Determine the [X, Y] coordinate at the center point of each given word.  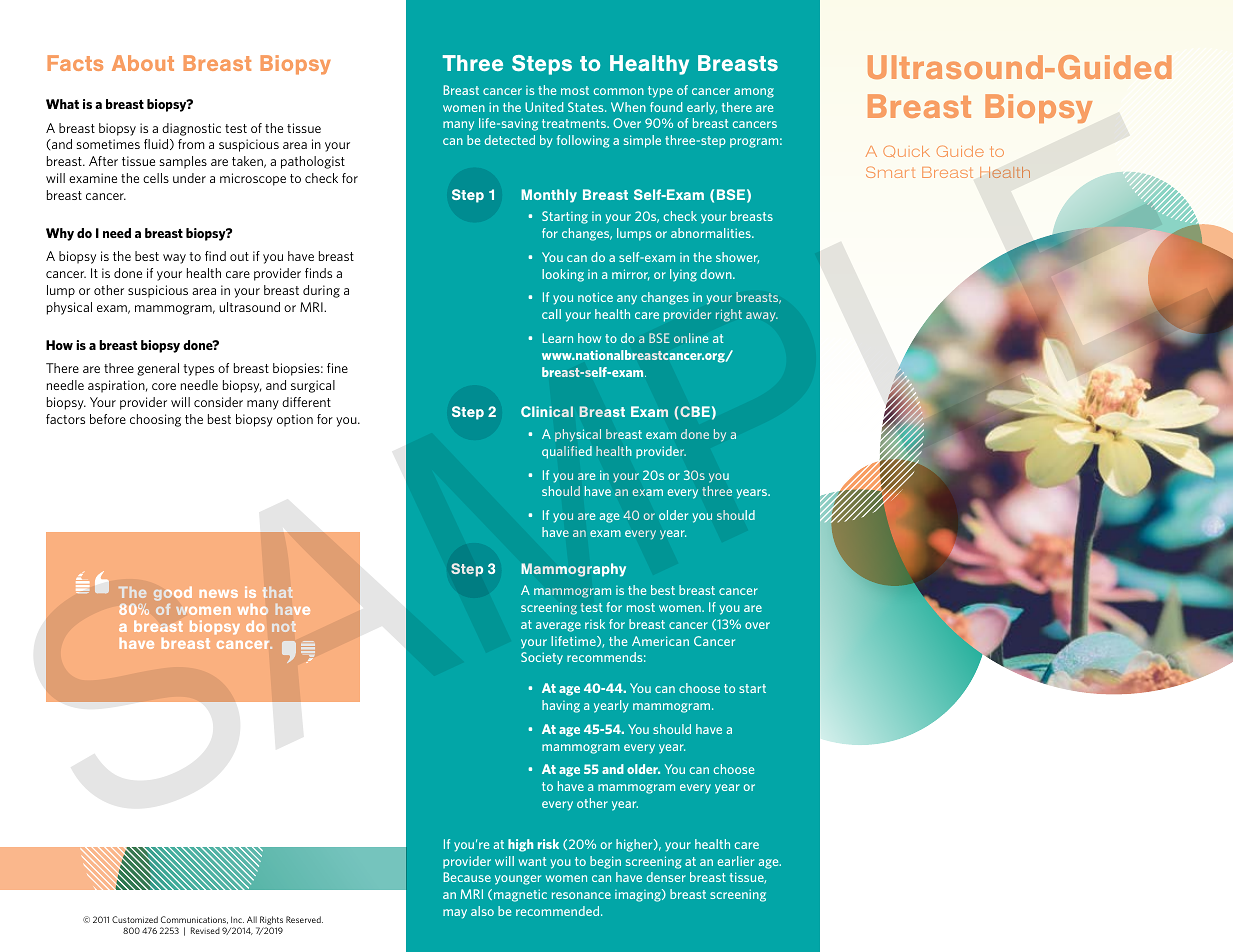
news [219, 594]
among [754, 93]
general [158, 369]
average [558, 627]
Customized [135, 919]
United [544, 107]
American [660, 641]
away [762, 317]
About [143, 63]
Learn [557, 338]
